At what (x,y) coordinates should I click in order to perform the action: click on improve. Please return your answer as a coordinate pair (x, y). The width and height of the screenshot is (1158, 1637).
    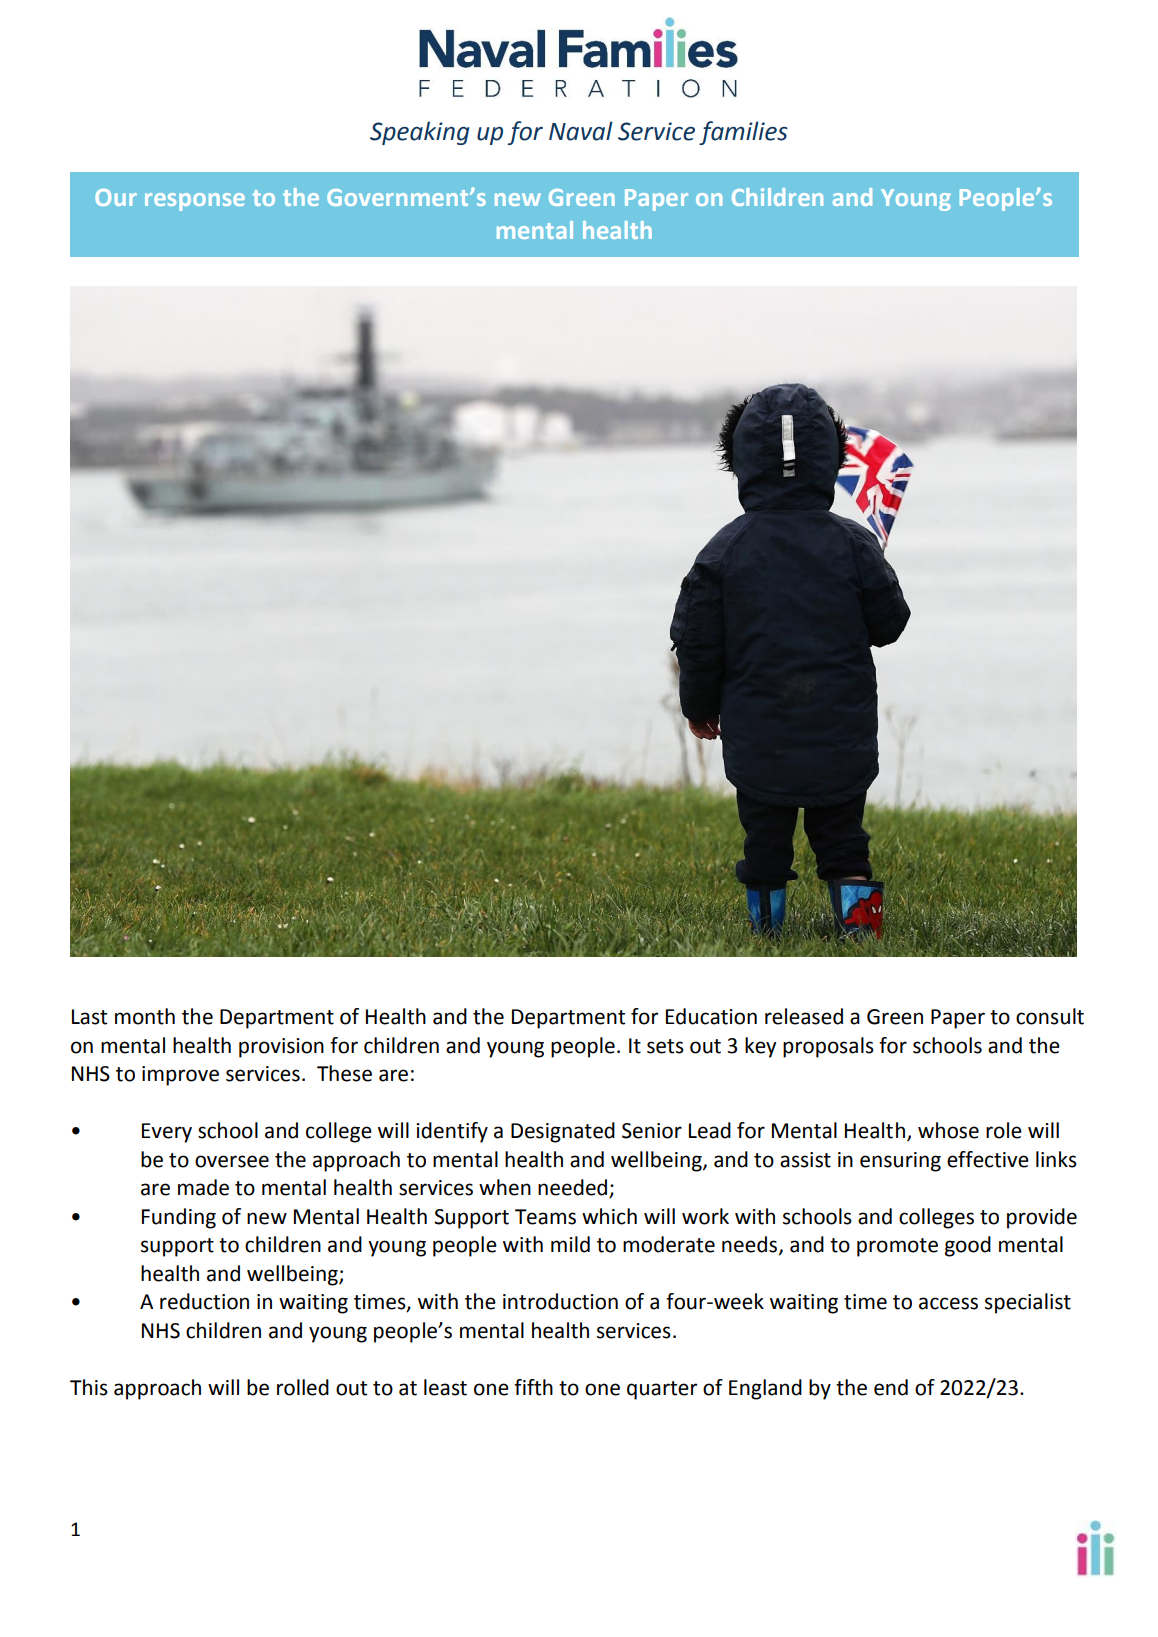
    Looking at the image, I should click on (180, 1076).
